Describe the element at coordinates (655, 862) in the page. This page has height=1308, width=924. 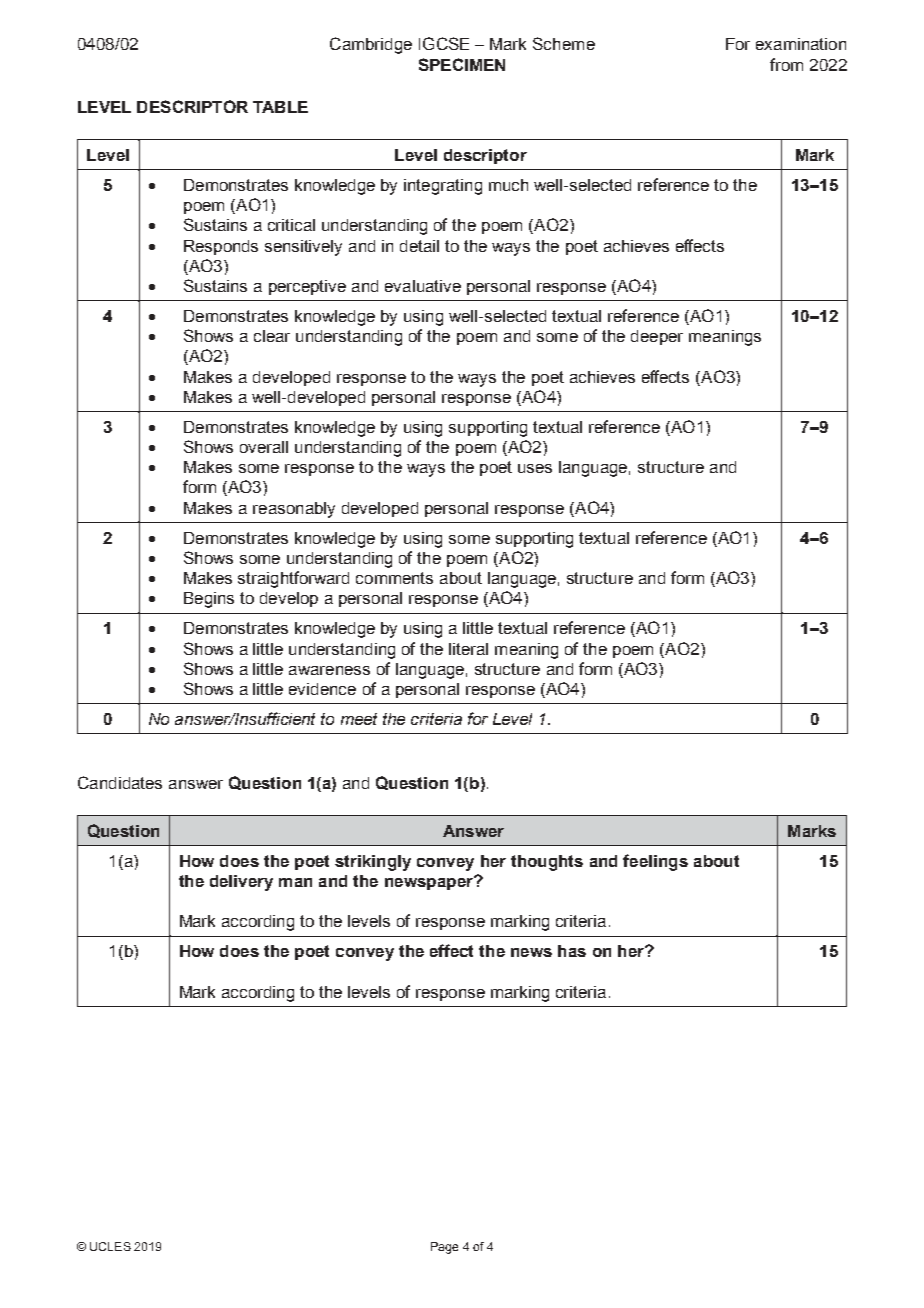
I see `feelings` at that location.
